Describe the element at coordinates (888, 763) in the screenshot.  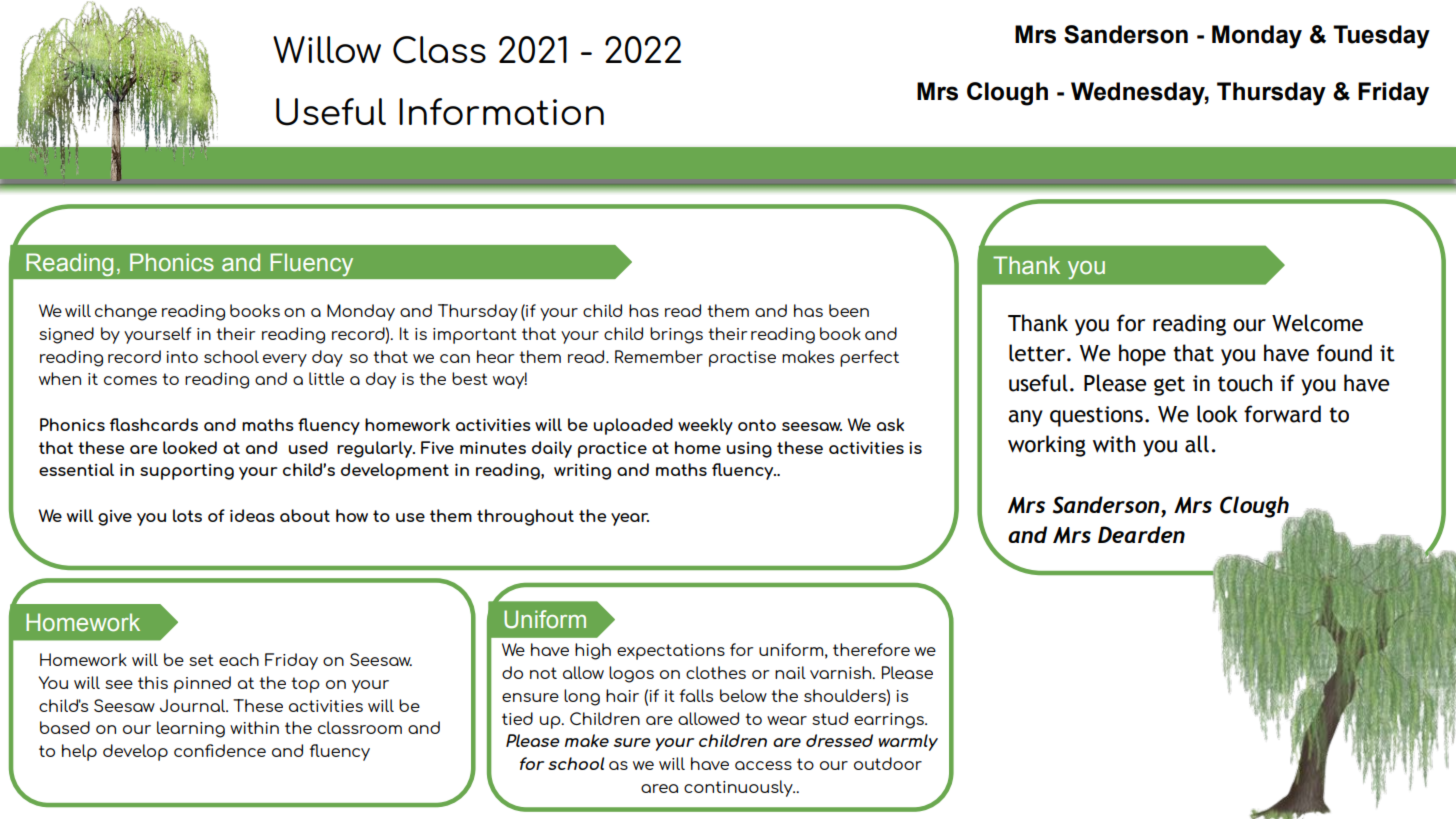
I see `outdoor` at that location.
